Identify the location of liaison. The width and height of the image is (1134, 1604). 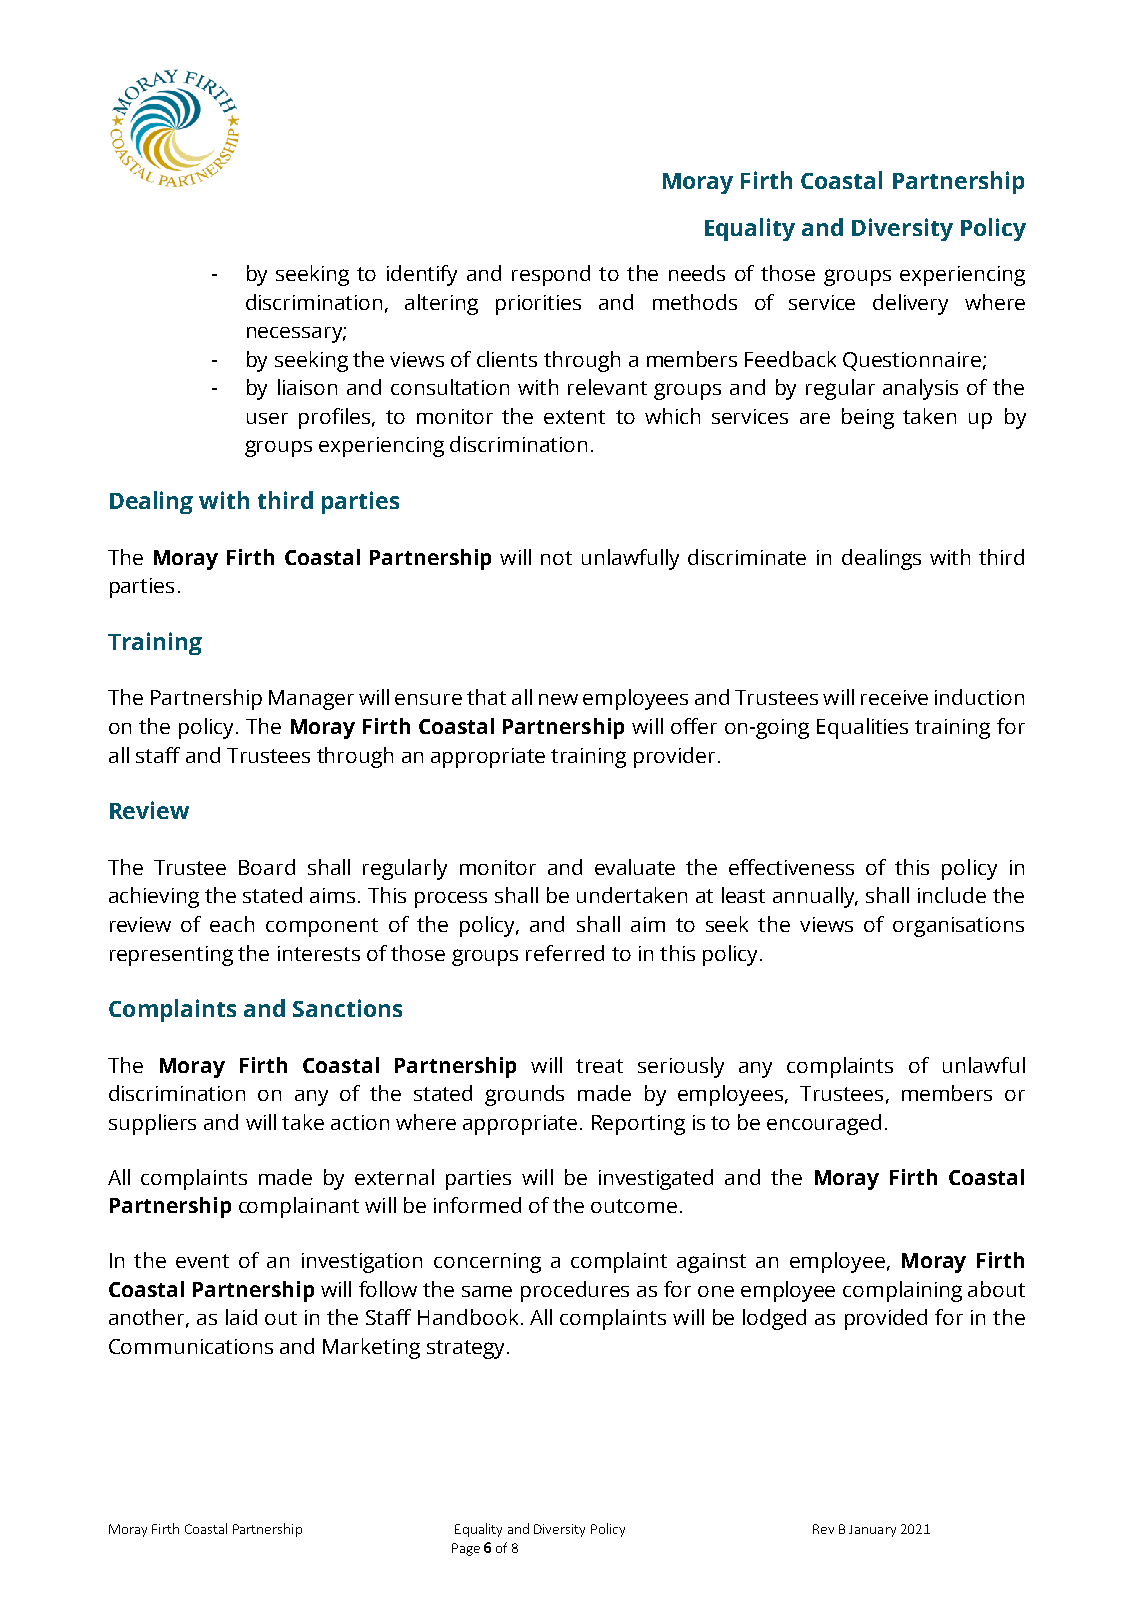
(307, 387).
